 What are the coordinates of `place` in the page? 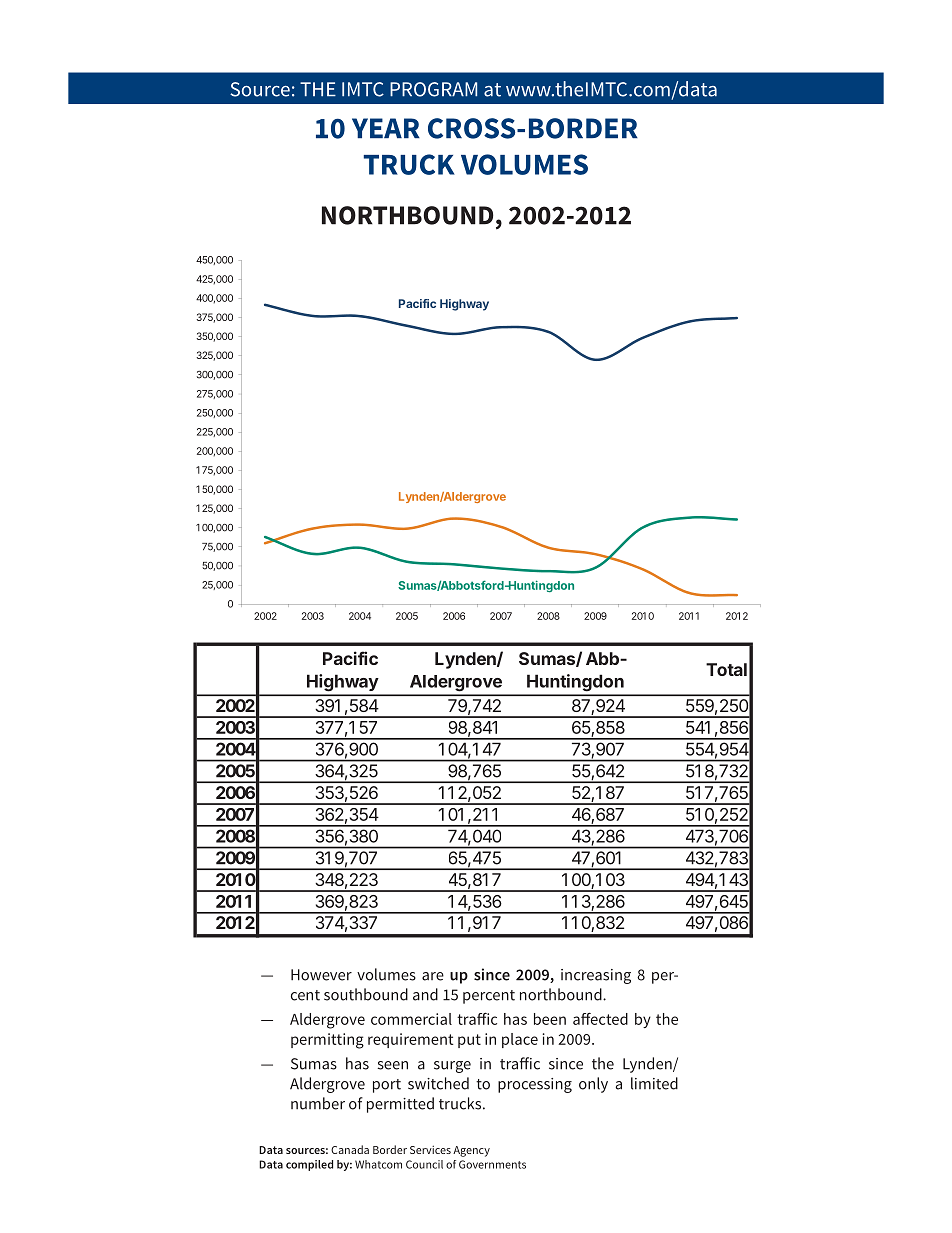 It's located at (520, 1040).
